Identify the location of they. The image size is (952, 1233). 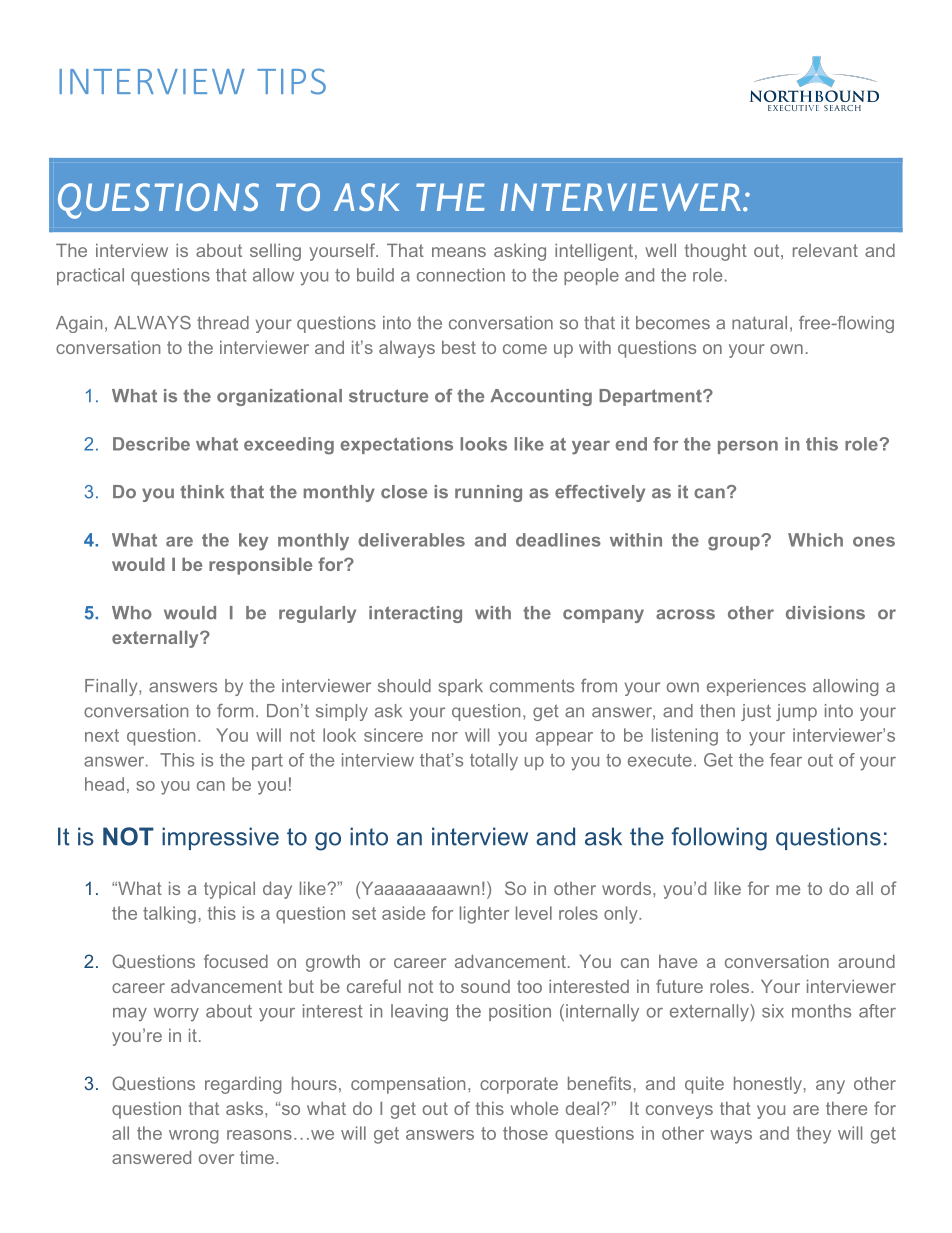
(813, 1135).
